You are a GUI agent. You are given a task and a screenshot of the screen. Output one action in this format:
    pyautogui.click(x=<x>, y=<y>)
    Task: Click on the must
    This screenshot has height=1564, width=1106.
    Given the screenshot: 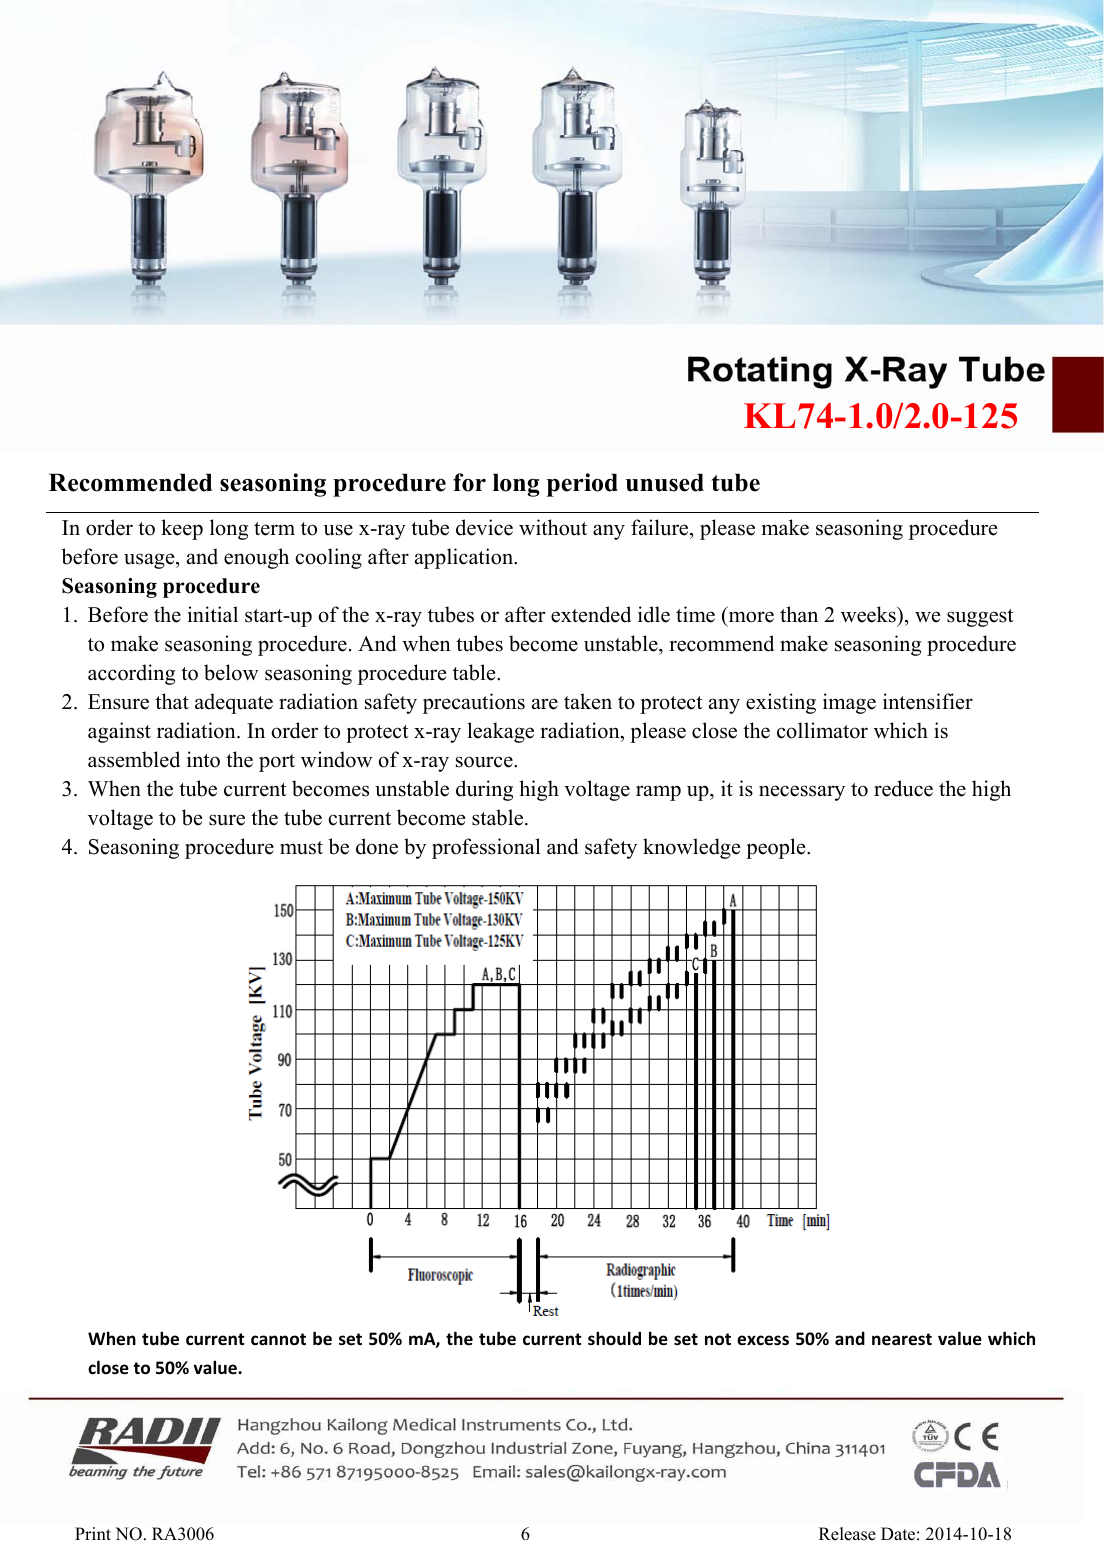 What is the action you would take?
    pyautogui.click(x=301, y=848)
